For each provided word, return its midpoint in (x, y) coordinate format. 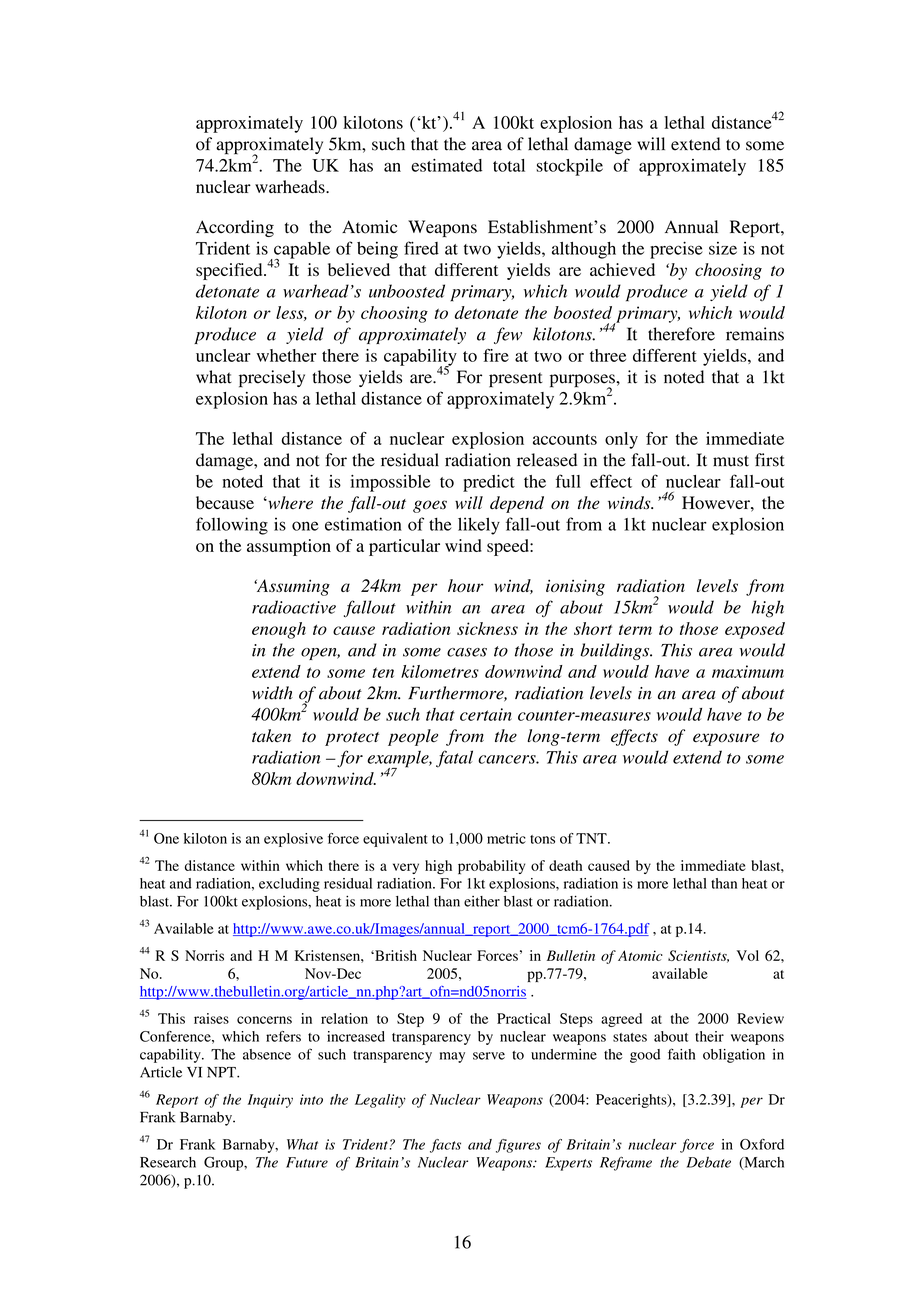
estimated (446, 165)
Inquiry (270, 1101)
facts (445, 1146)
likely (479, 526)
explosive (293, 840)
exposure (726, 739)
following (232, 526)
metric (506, 838)
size (723, 248)
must (731, 461)
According (235, 228)
